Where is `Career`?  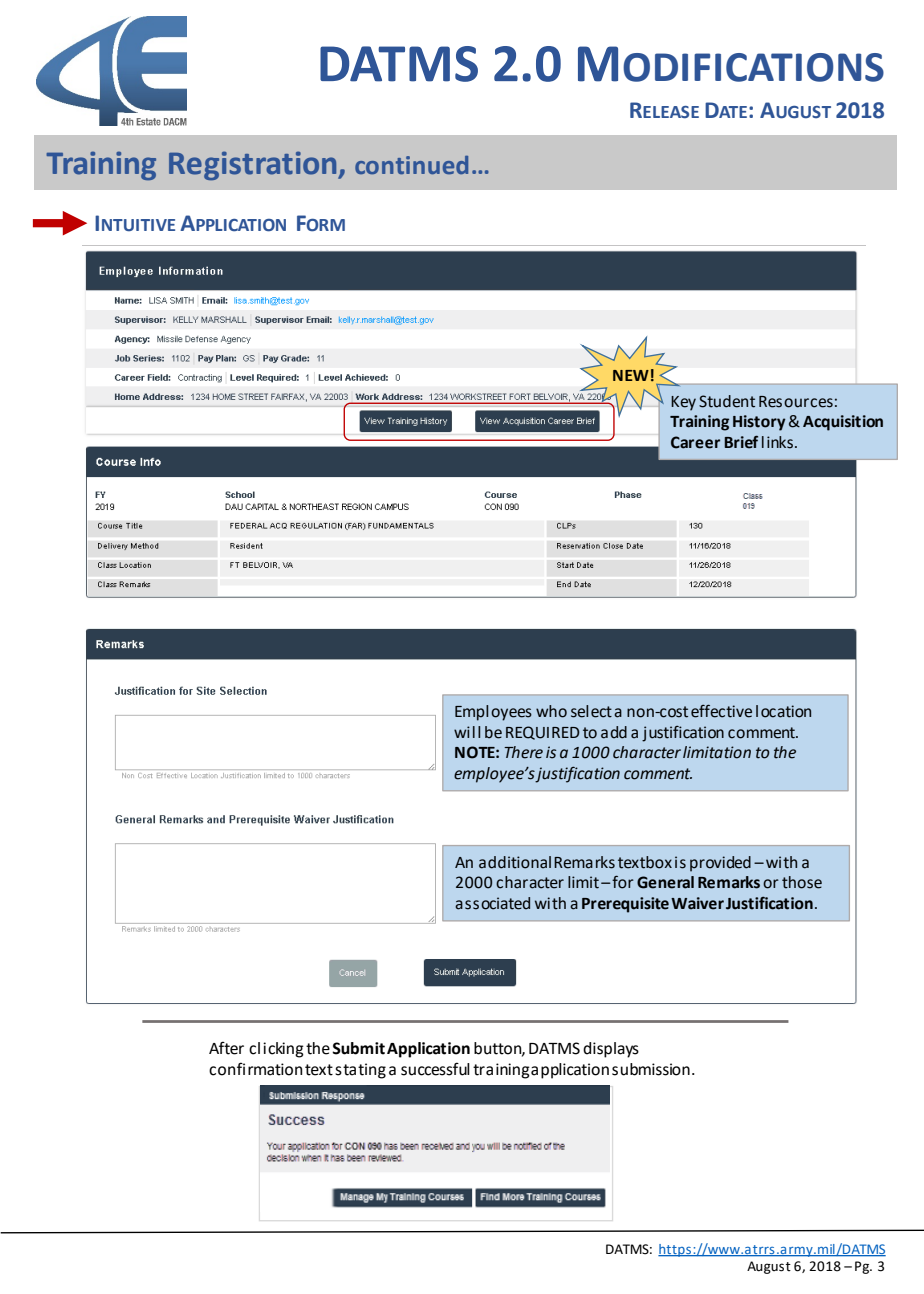
Career is located at coordinates (695, 442).
